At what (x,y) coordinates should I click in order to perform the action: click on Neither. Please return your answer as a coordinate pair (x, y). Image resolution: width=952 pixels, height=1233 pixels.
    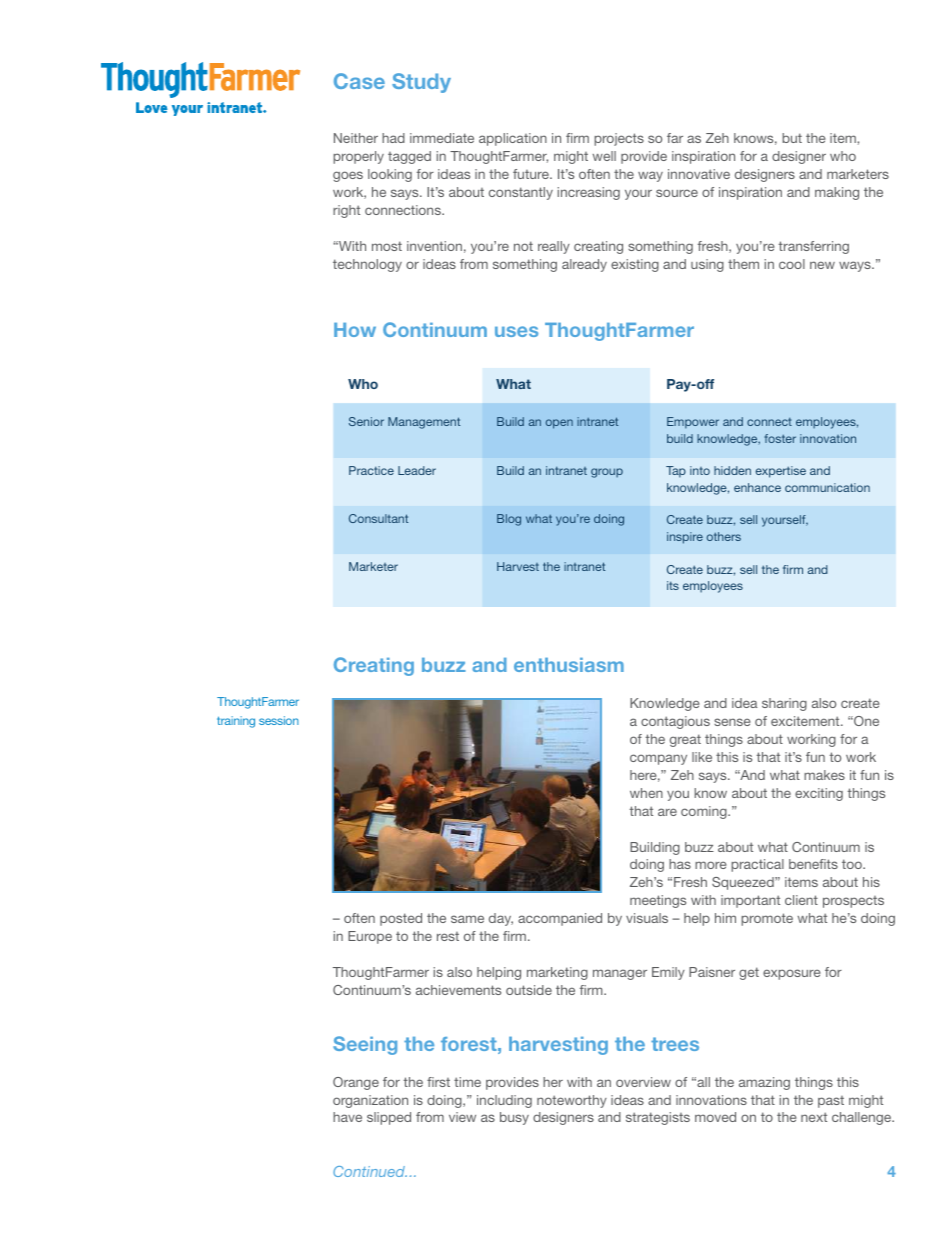
    Looking at the image, I should click on (356, 138).
